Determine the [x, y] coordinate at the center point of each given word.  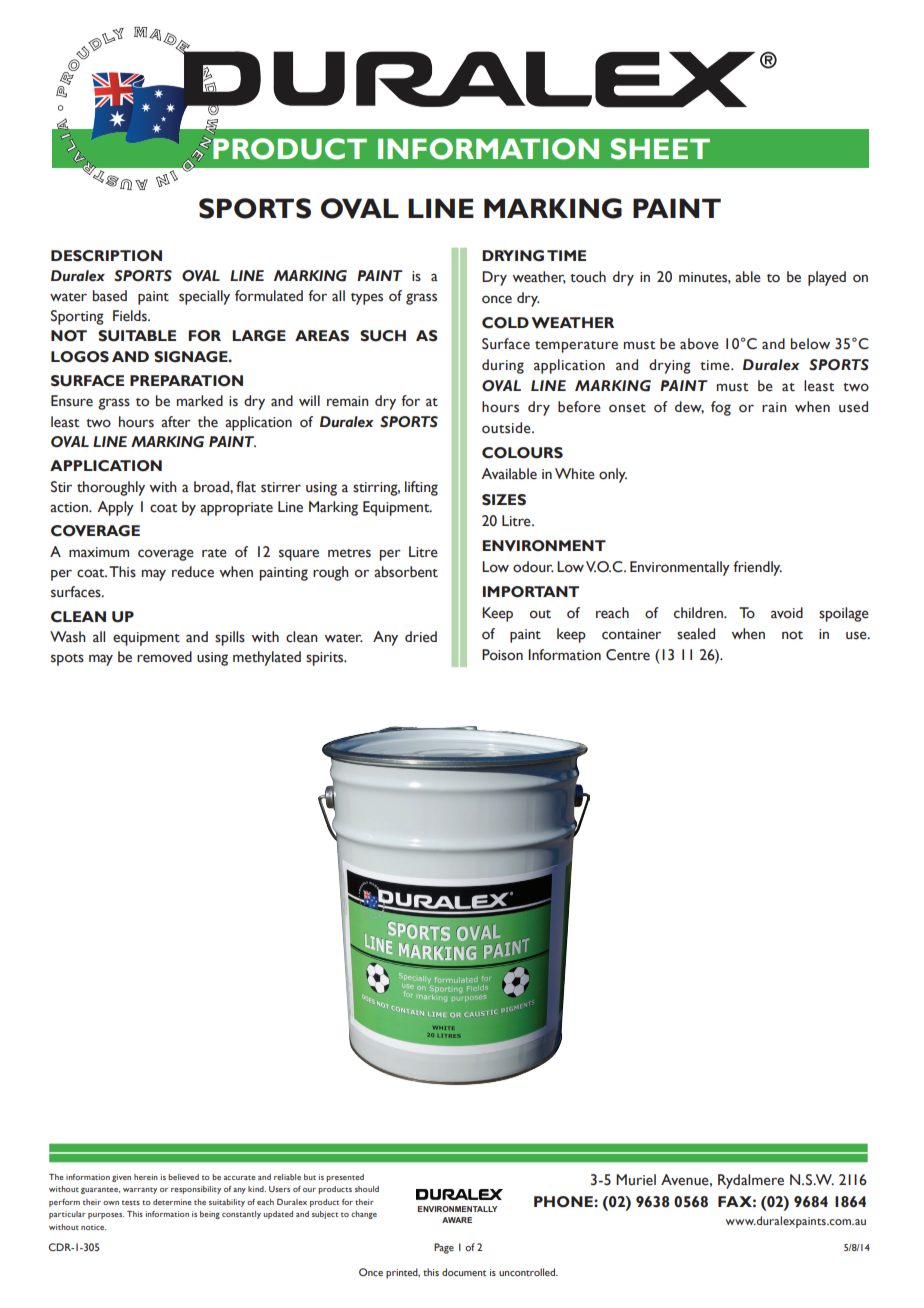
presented [345, 1178]
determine [172, 1202]
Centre [628, 655]
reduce [193, 572]
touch [588, 277]
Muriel [636, 1180]
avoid [787, 613]
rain [774, 407]
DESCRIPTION [106, 256]
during [503, 366]
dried [421, 637]
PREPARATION [186, 381]
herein [146, 1177]
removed [164, 657]
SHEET [660, 149]
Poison [502, 655]
